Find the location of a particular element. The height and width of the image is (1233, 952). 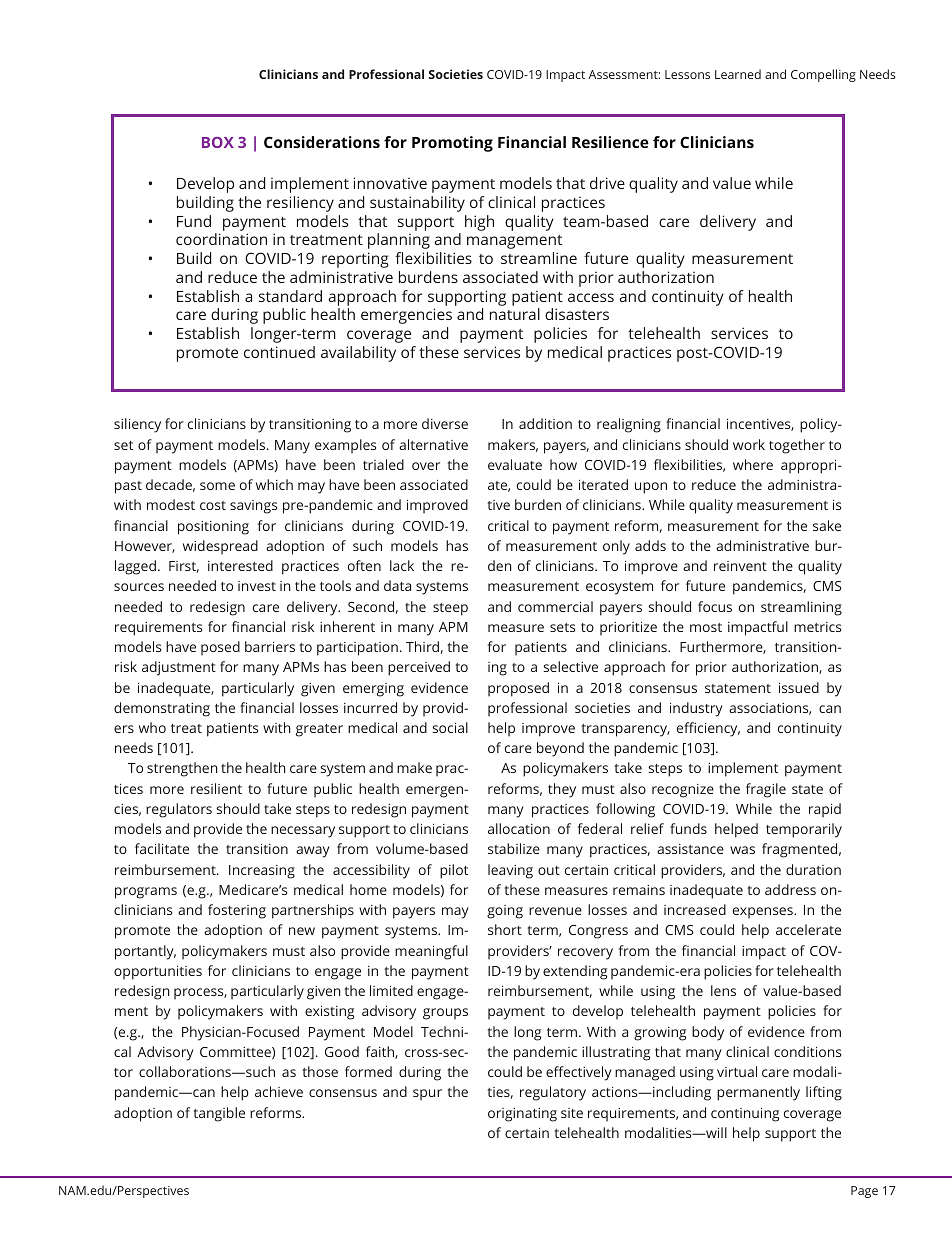

address is located at coordinates (790, 889).
